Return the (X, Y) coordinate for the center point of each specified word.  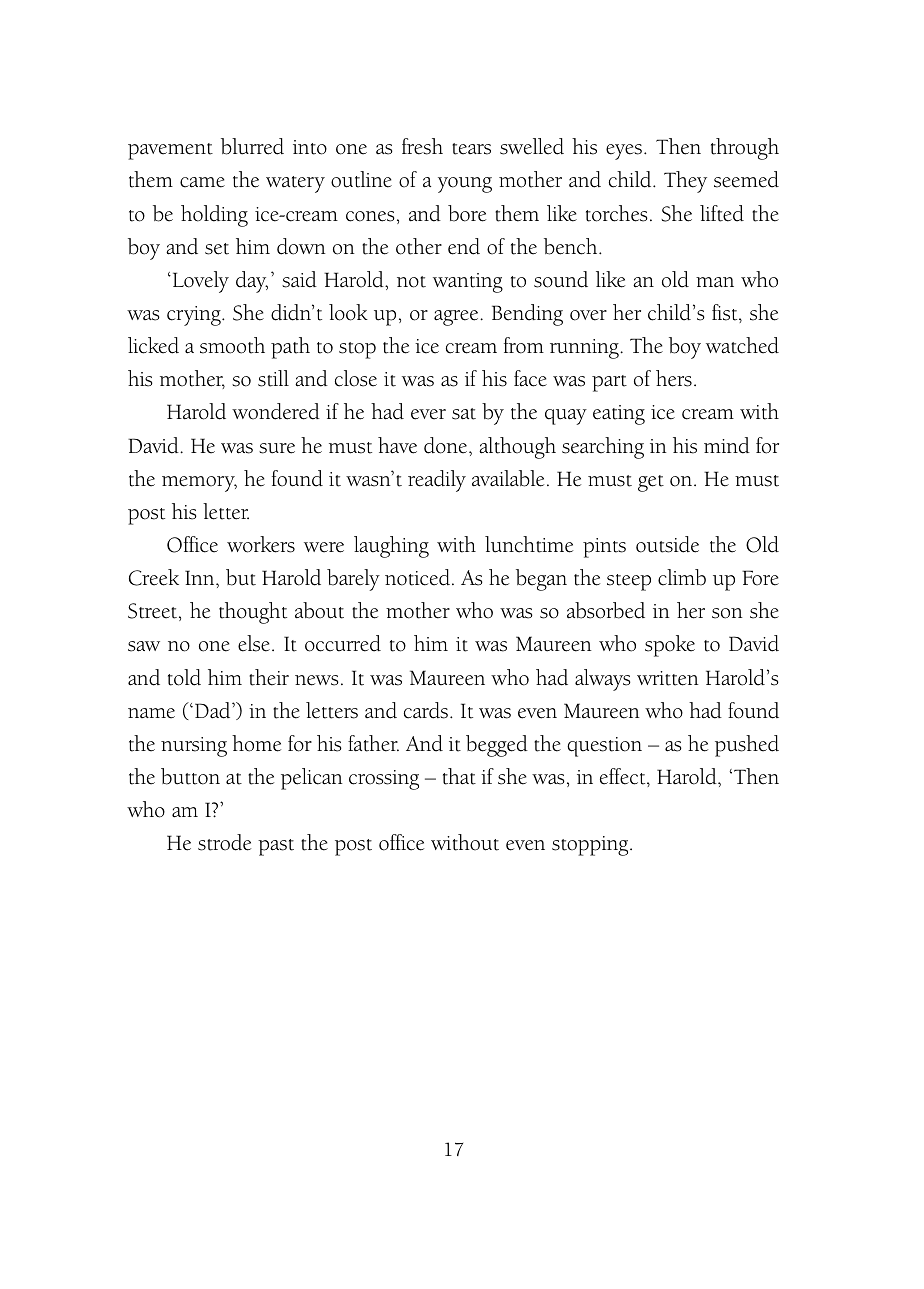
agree (457, 318)
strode (224, 842)
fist (726, 313)
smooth (232, 345)
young (465, 185)
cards (426, 710)
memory (199, 484)
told (184, 677)
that (459, 776)
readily (437, 481)
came (202, 182)
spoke (670, 646)
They (685, 182)
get (651, 483)
